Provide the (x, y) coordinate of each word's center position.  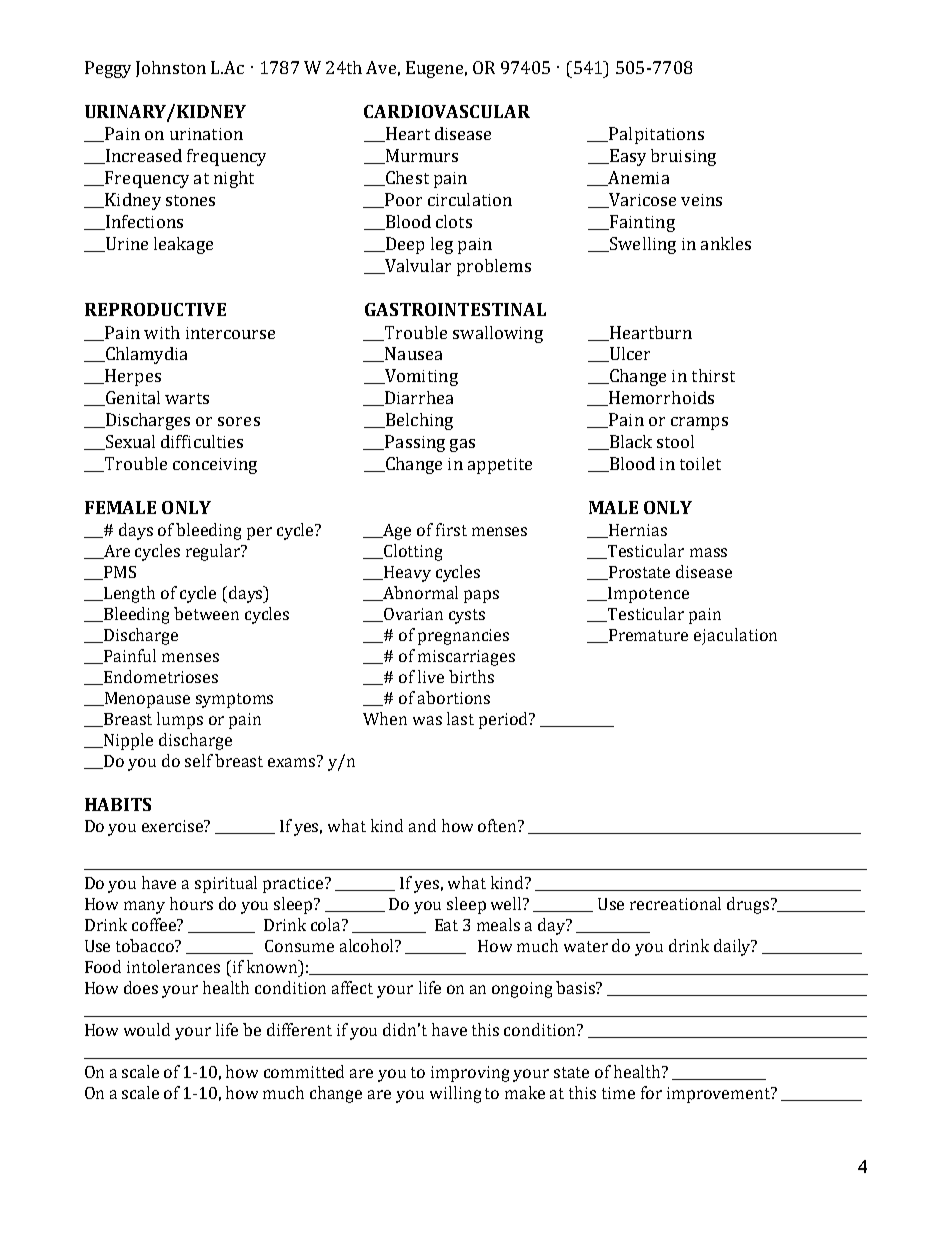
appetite (500, 466)
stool (675, 441)
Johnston (171, 69)
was (427, 720)
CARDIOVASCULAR (447, 111)
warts (187, 398)
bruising (683, 157)
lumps (180, 720)
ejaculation (735, 636)
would (147, 1029)
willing (455, 1094)
